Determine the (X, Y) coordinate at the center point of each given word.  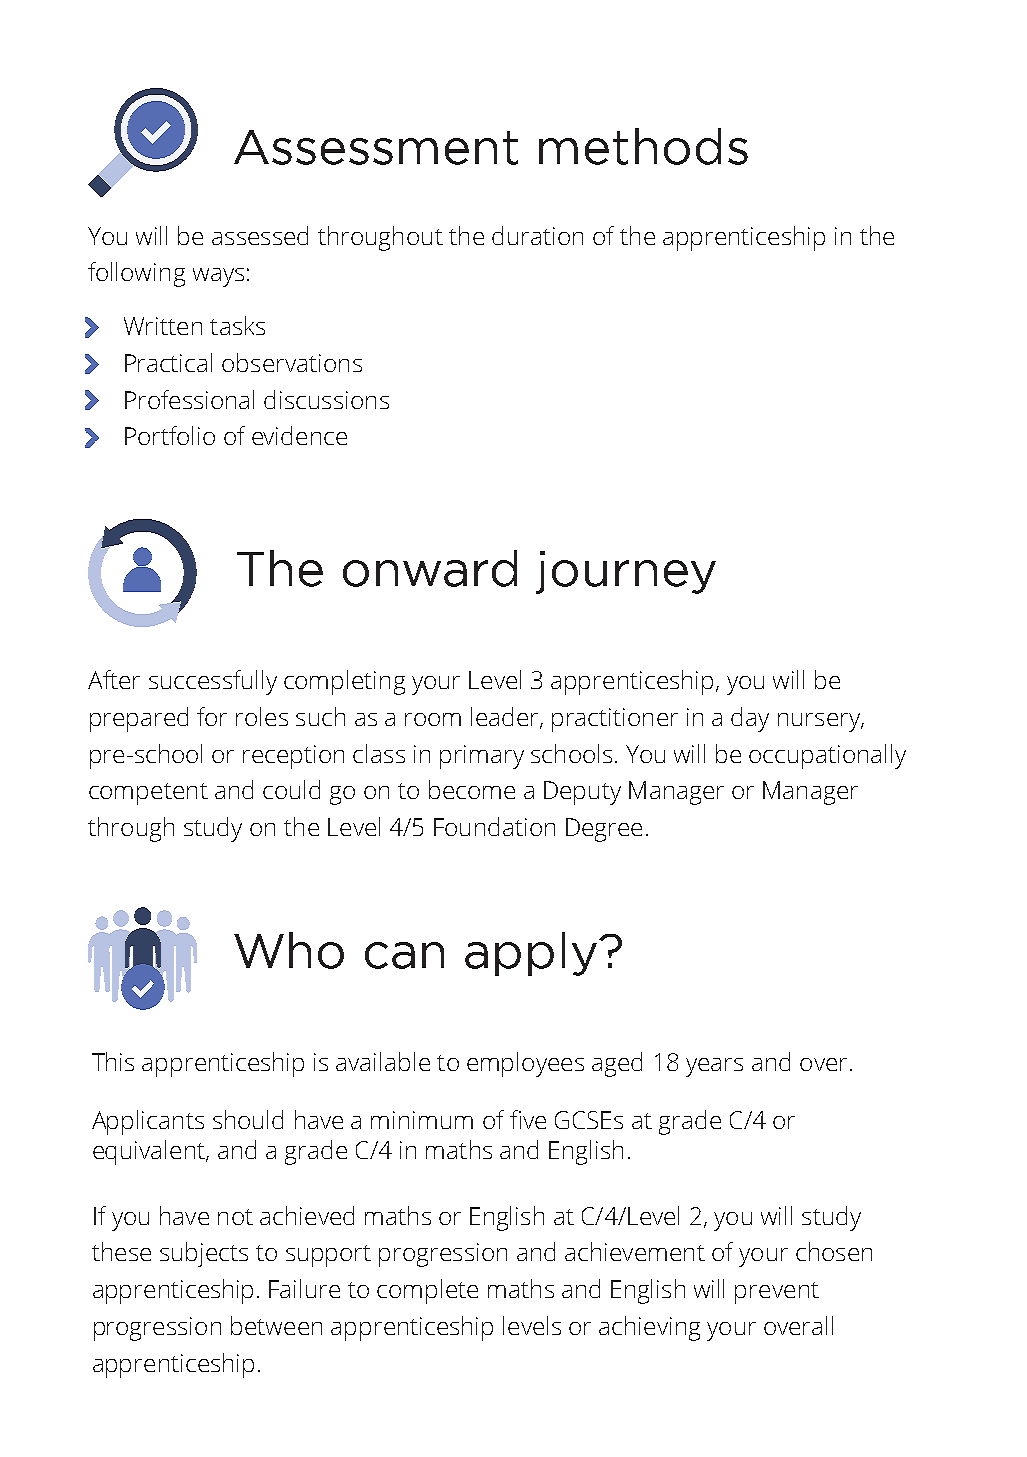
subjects (204, 1254)
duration (537, 235)
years (714, 1067)
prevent (777, 1293)
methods (643, 146)
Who (289, 950)
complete (427, 1291)
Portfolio (170, 435)
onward (430, 568)
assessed (260, 235)
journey (626, 572)
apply (532, 954)
